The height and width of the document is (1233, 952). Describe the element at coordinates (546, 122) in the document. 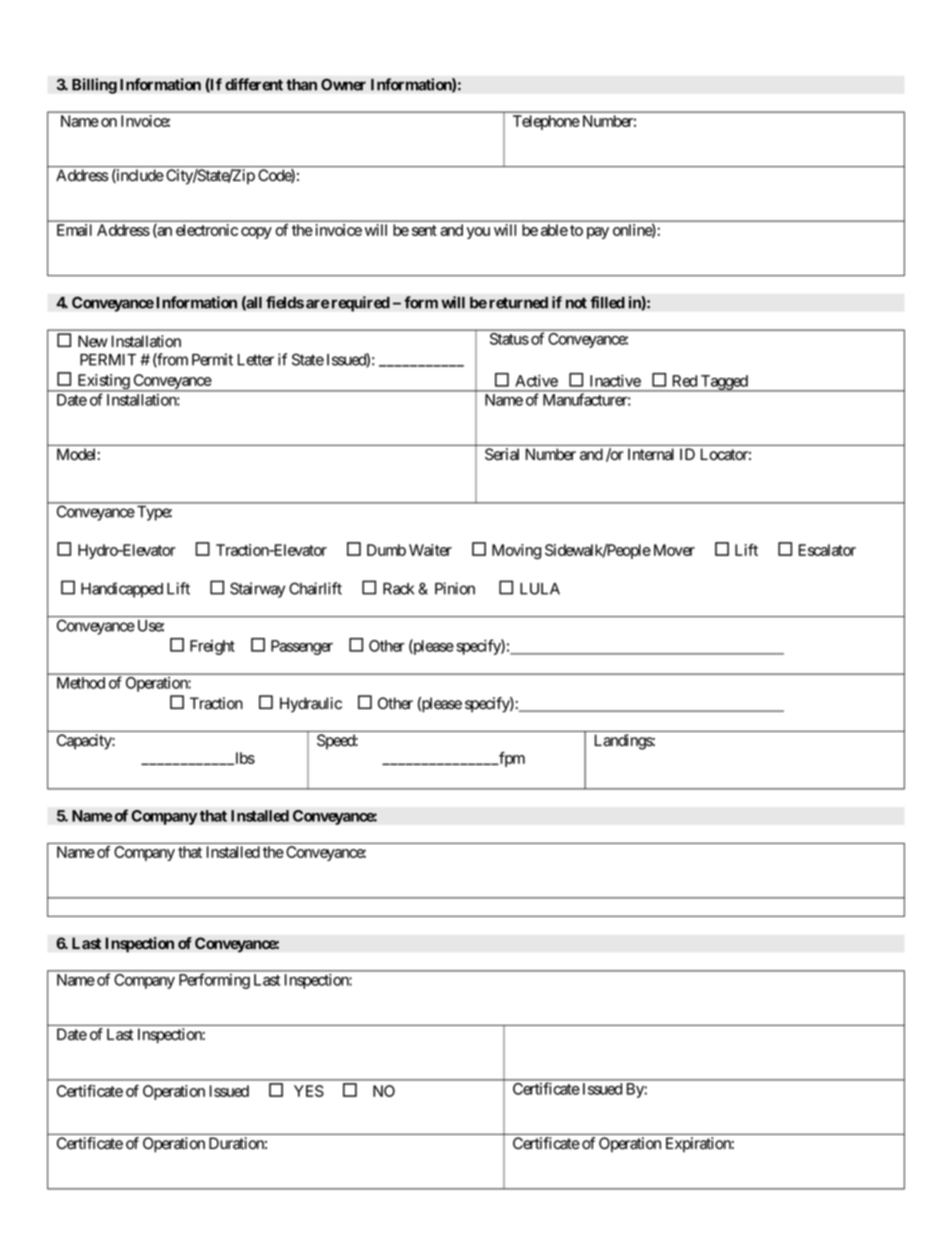

I see `Telephone` at that location.
